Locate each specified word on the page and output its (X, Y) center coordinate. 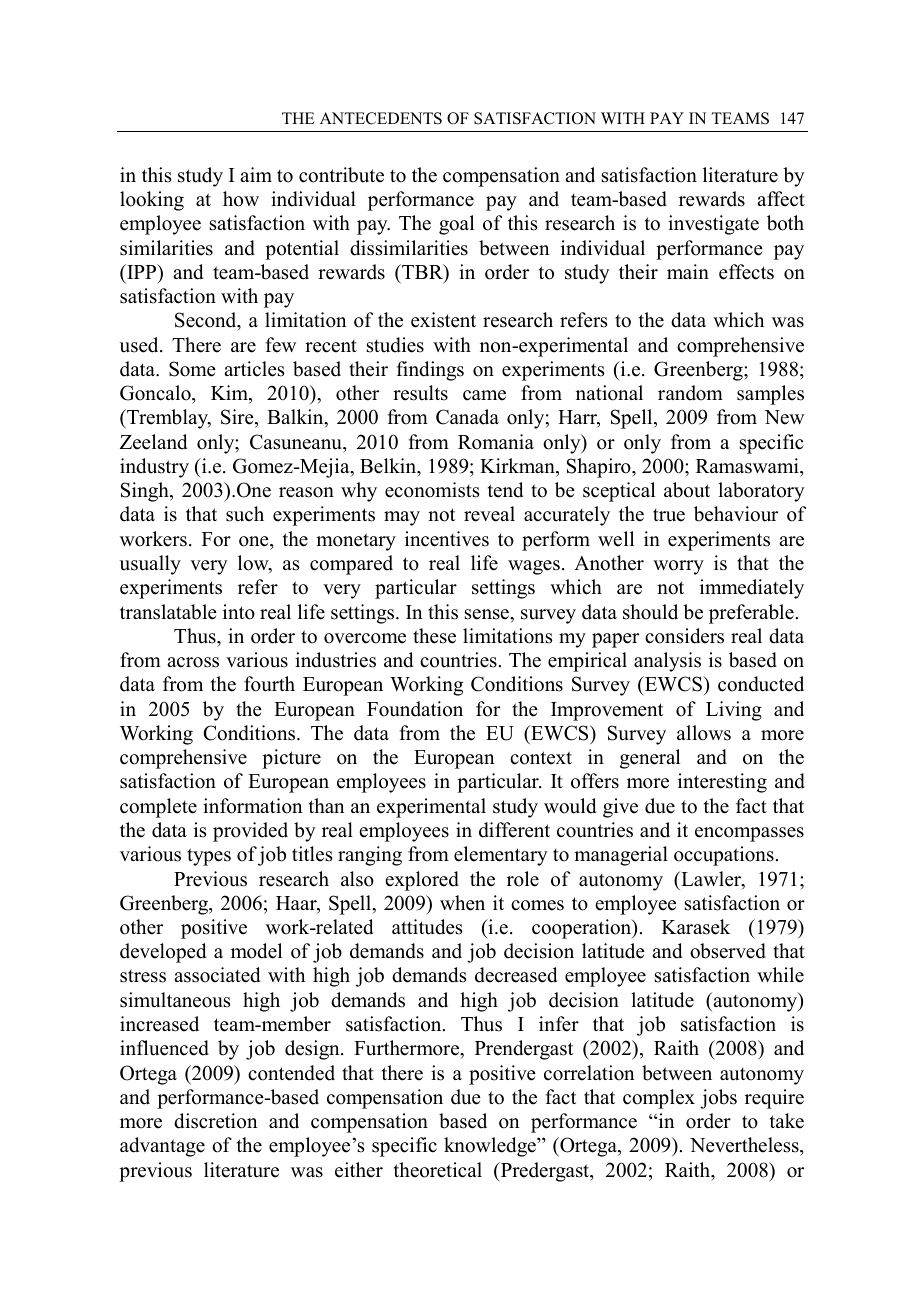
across (193, 662)
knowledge (491, 1147)
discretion (215, 1121)
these (434, 636)
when (462, 903)
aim (256, 174)
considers (684, 636)
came (484, 395)
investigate (713, 225)
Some (192, 369)
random (690, 393)
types (209, 857)
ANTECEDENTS (381, 118)
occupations (724, 856)
